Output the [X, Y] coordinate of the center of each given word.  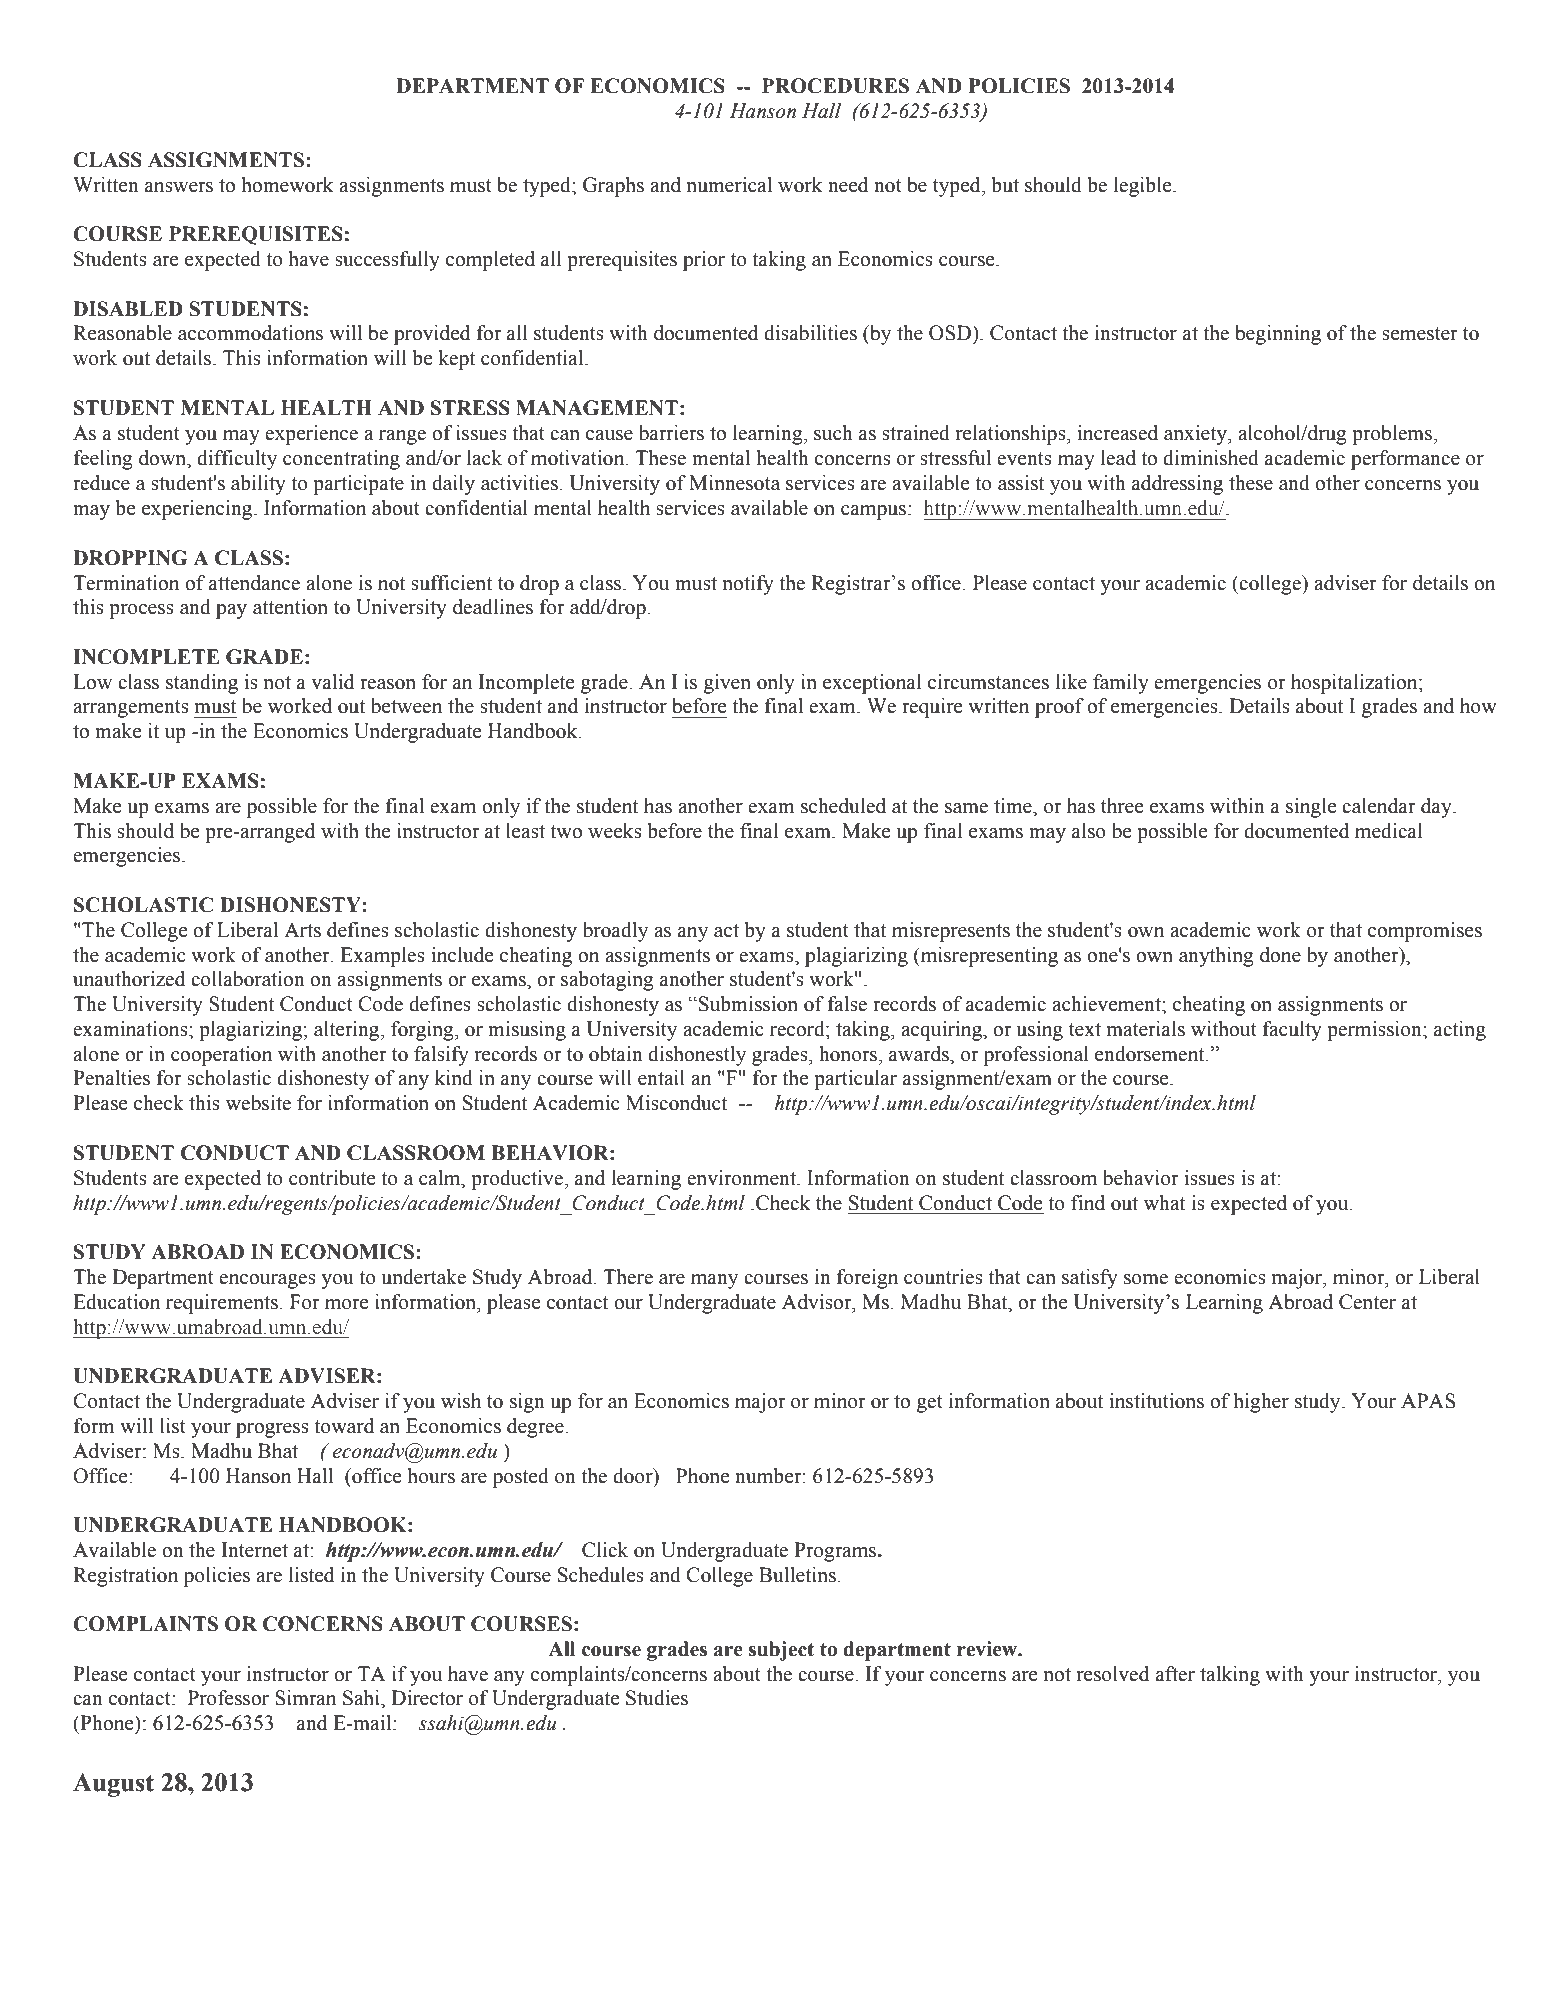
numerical [729, 185]
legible [1144, 187]
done [1280, 955]
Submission [748, 1004]
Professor [228, 1698]
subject [781, 1651]
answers [179, 187]
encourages [267, 1281]
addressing [1177, 485]
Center [1367, 1302]
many [714, 1281]
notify [748, 585]
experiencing [198, 510]
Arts [302, 930]
